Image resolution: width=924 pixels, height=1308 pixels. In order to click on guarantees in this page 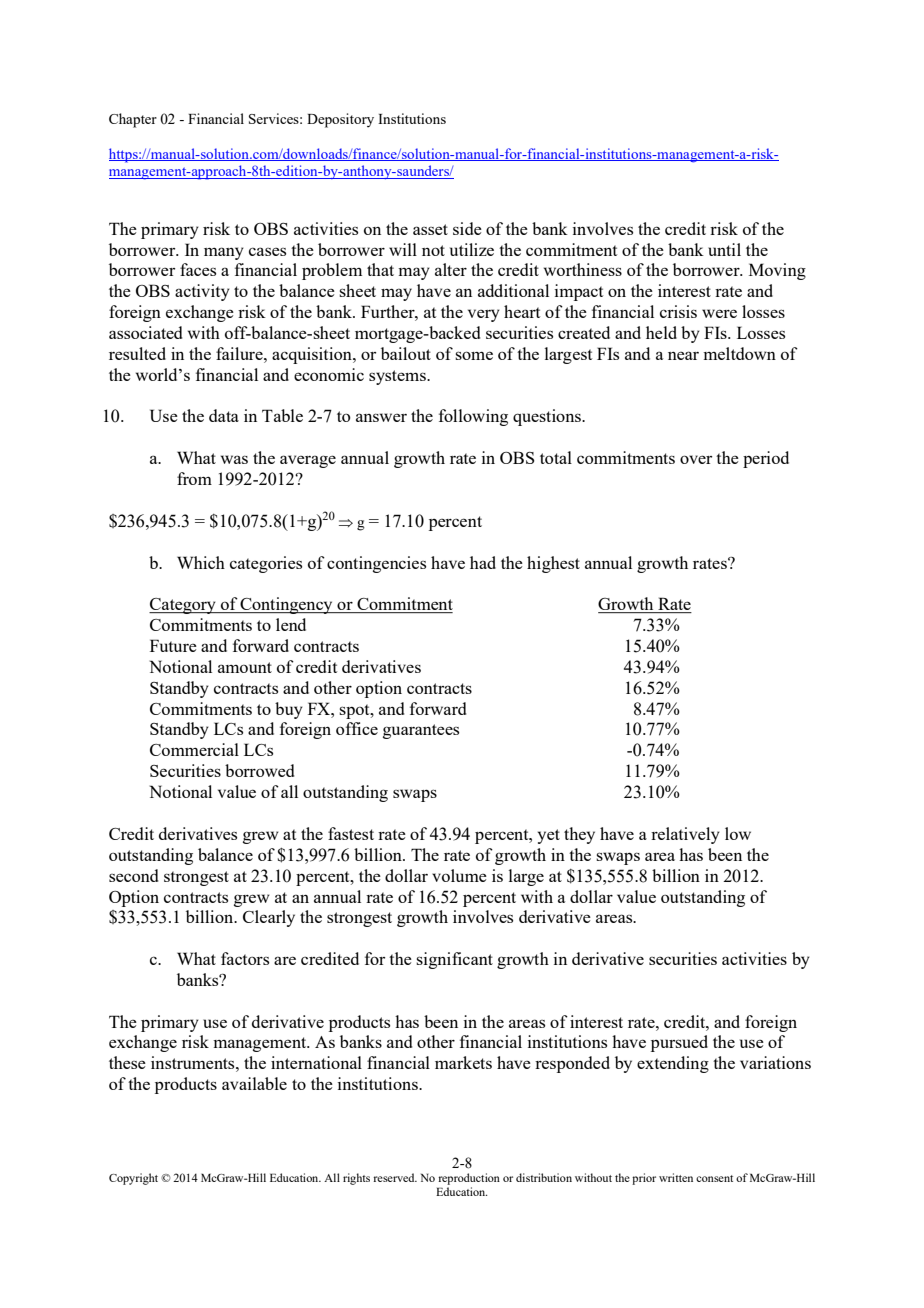, I will do `click(421, 731)`.
